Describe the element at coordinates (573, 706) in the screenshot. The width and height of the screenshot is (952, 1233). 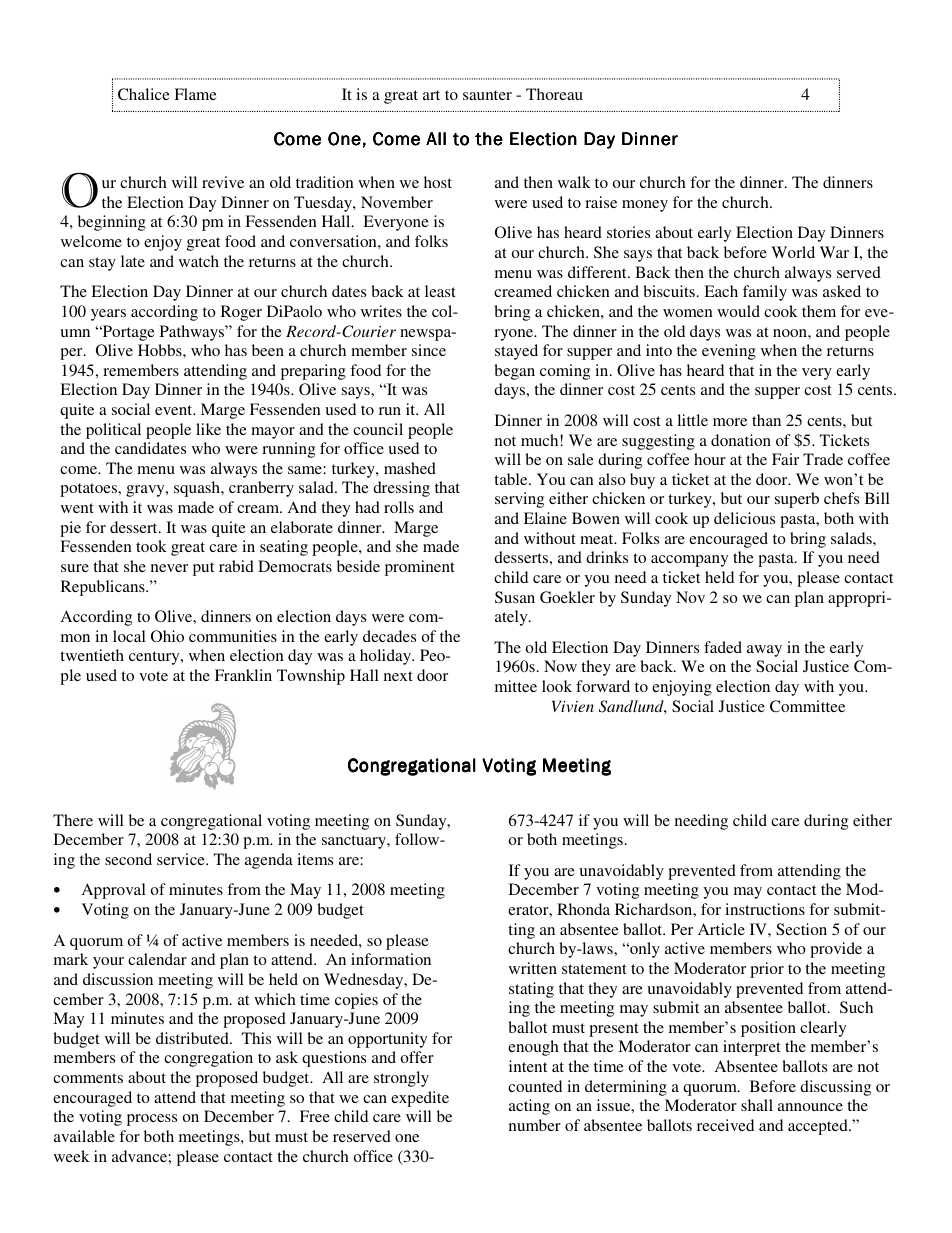
I see `Vivien` at that location.
